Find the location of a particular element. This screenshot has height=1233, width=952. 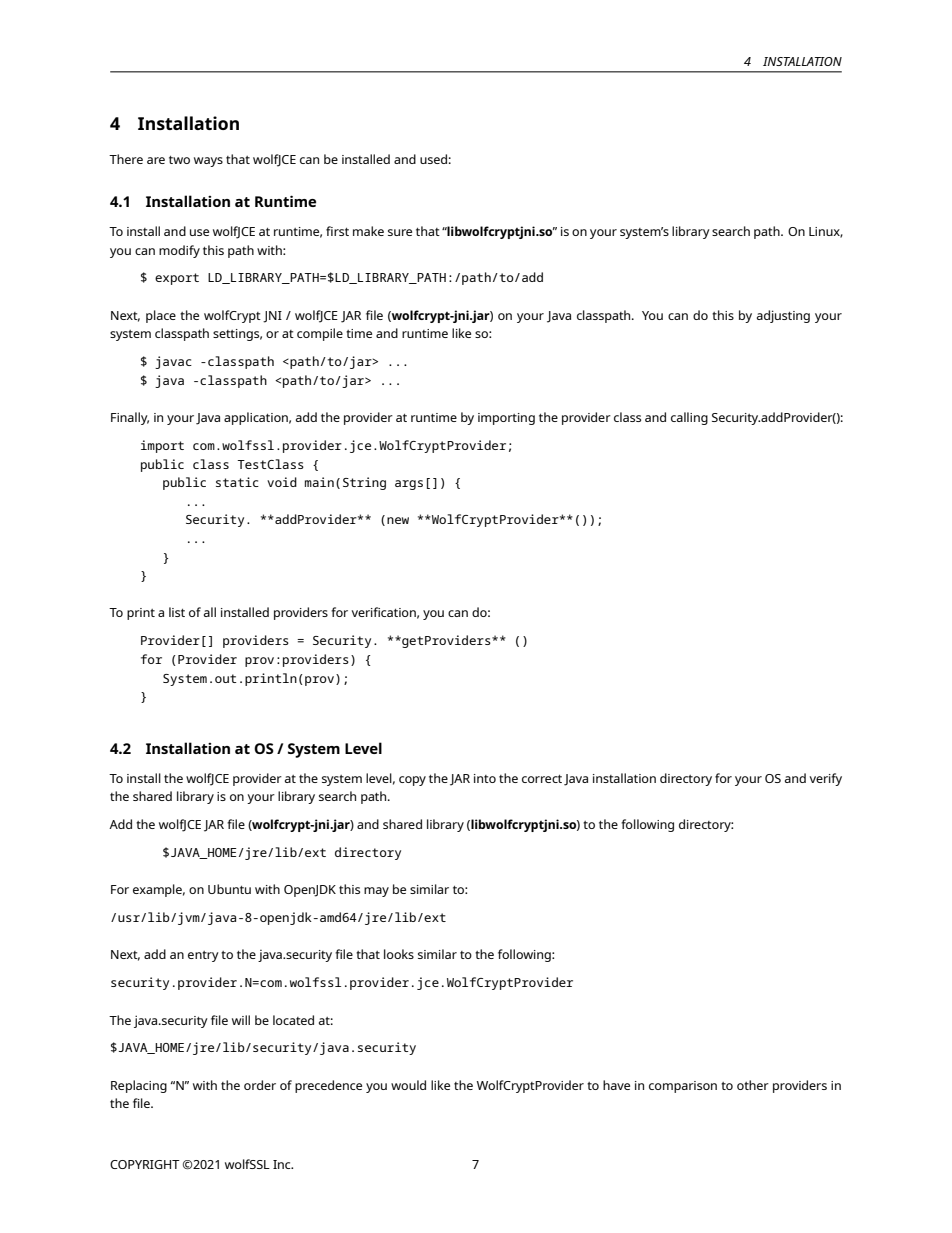

used is located at coordinates (433, 159).
